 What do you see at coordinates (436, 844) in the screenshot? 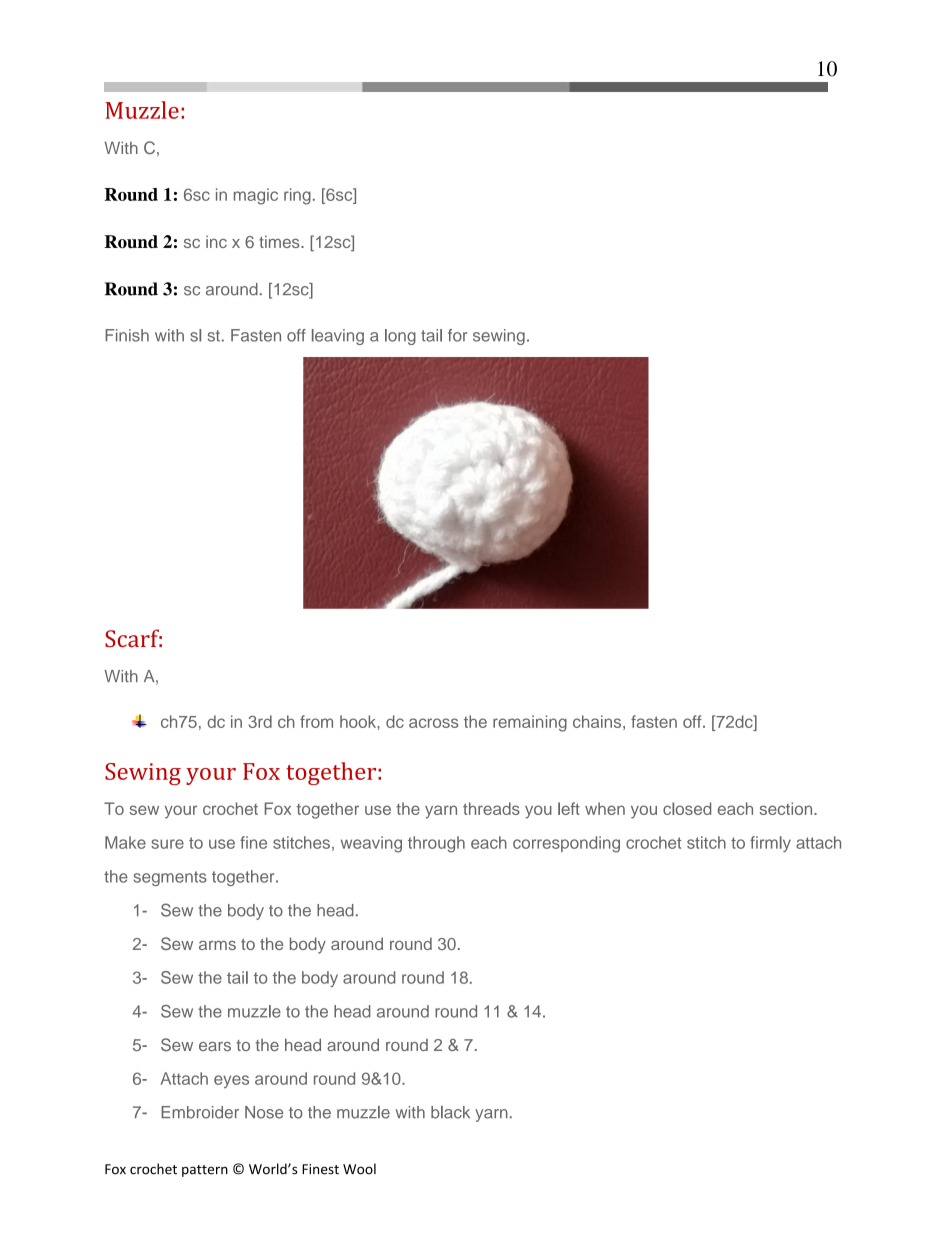
I see `through` at bounding box center [436, 844].
